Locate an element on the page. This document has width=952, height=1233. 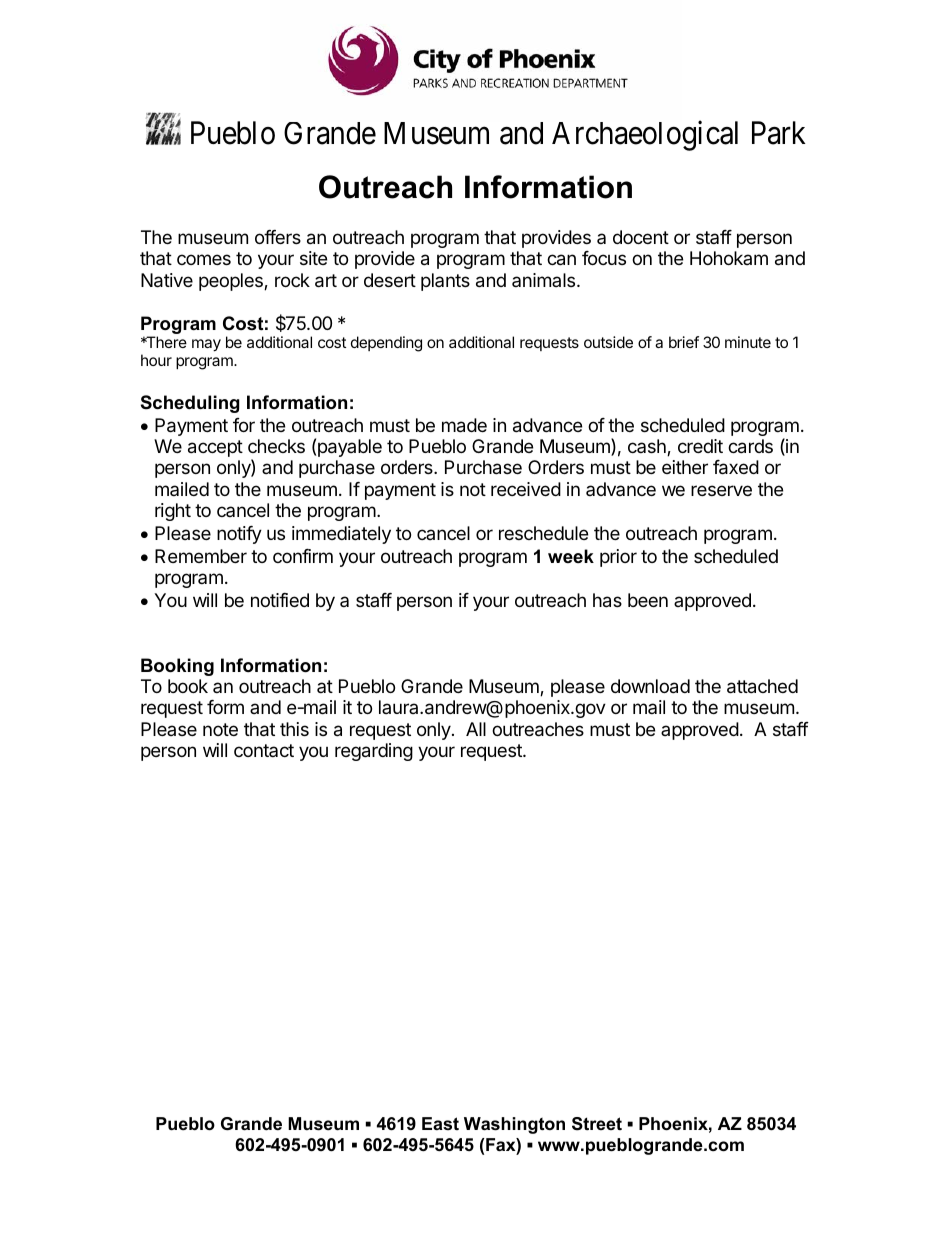
regarding is located at coordinates (374, 752).
